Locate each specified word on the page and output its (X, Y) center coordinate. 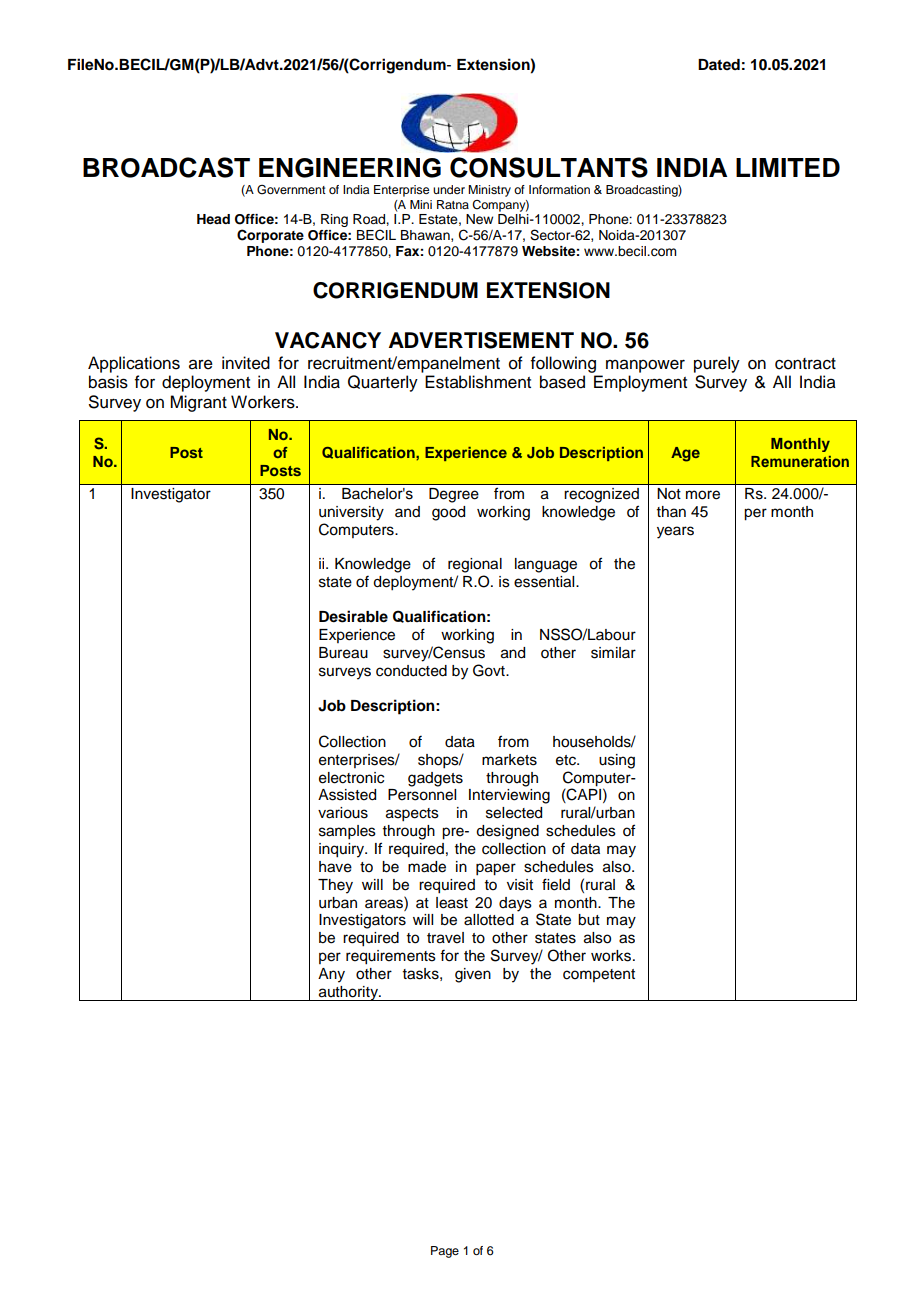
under (449, 189)
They (335, 886)
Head (213, 219)
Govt (490, 670)
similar (613, 653)
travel (445, 938)
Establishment (478, 382)
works (612, 956)
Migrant (198, 403)
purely (717, 364)
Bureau (343, 653)
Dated (719, 64)
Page (445, 1252)
